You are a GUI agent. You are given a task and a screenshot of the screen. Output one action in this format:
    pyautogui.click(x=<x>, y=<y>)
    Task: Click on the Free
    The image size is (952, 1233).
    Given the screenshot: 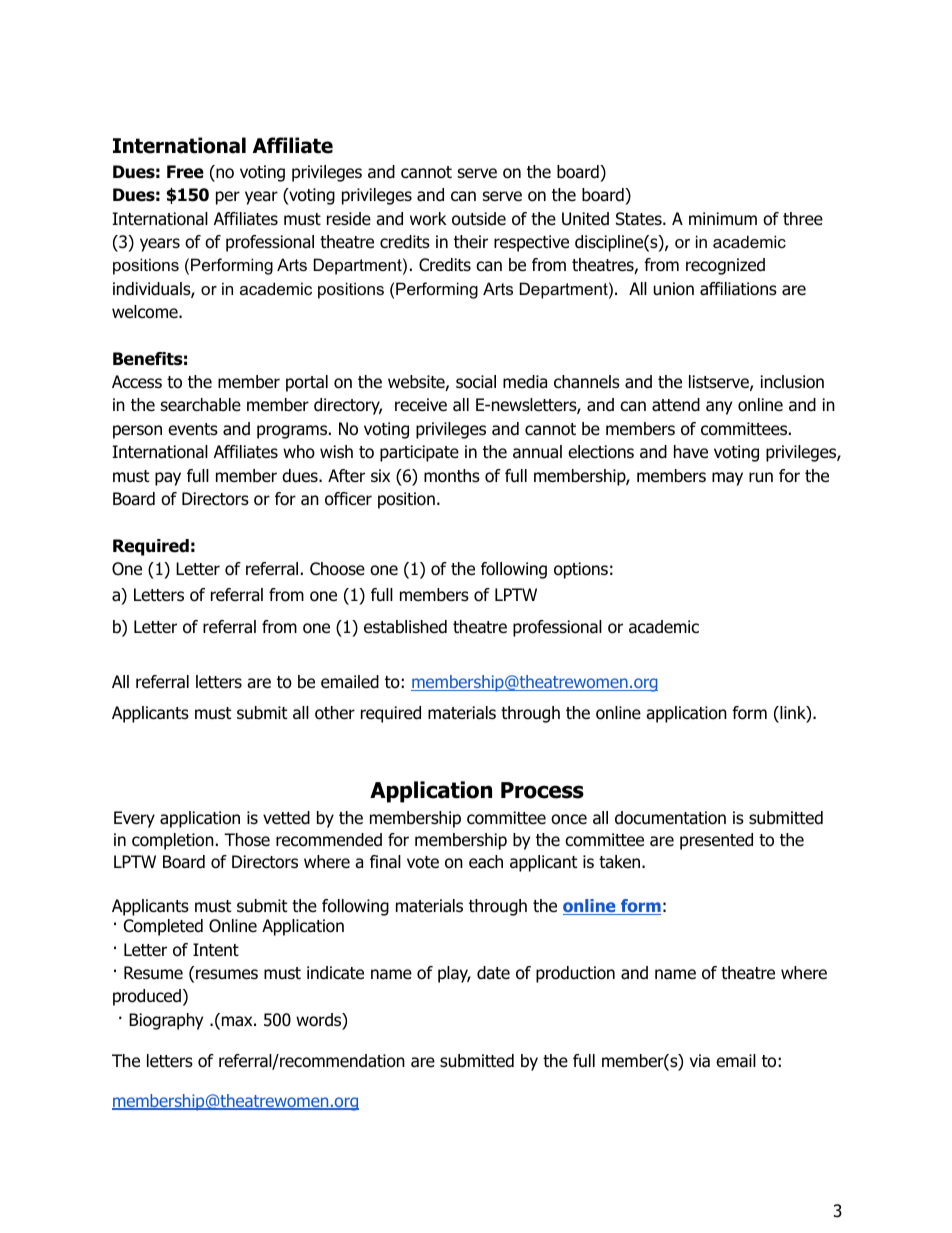 What is the action you would take?
    pyautogui.click(x=185, y=172)
